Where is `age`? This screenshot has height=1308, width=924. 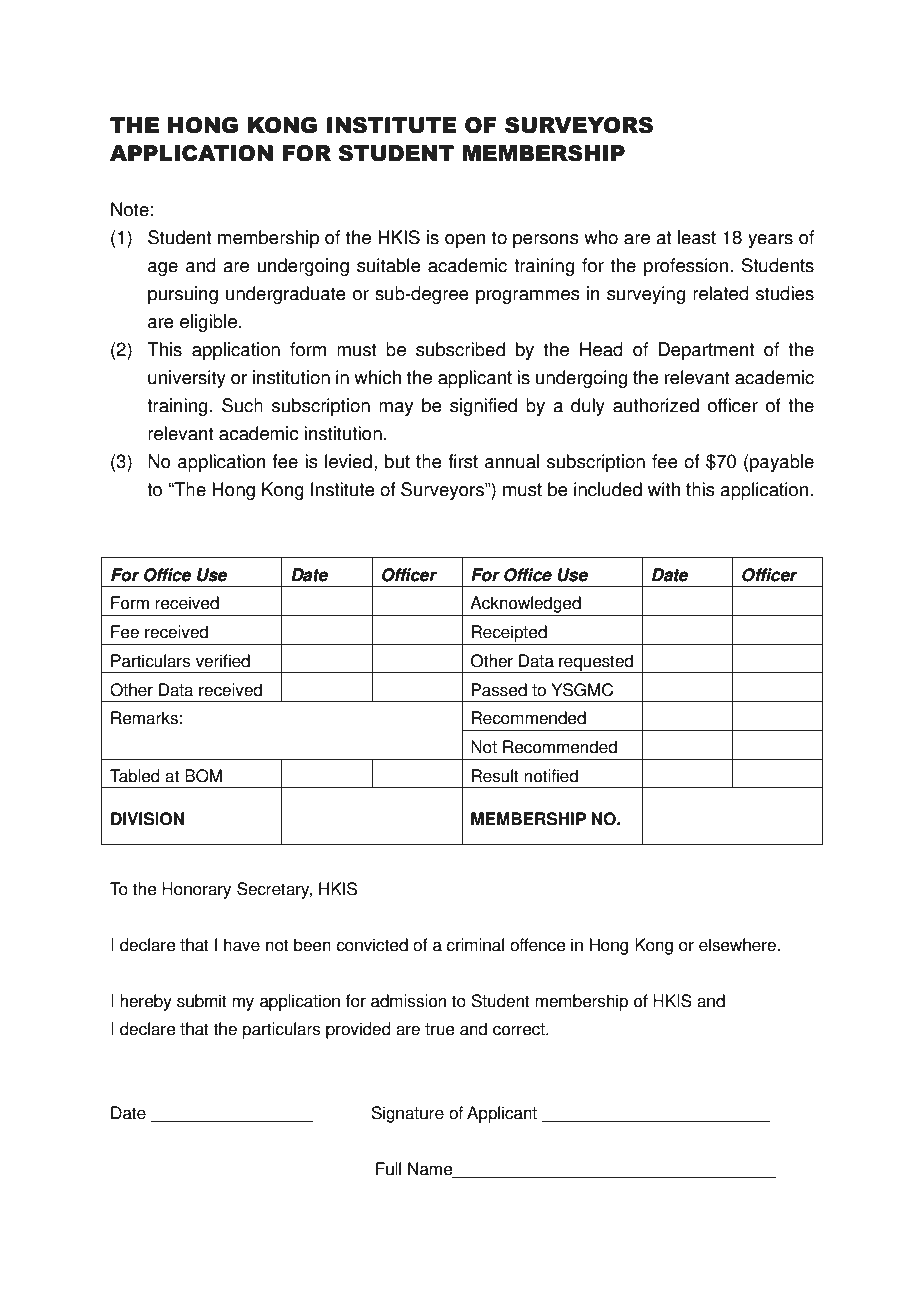 age is located at coordinates (163, 269).
